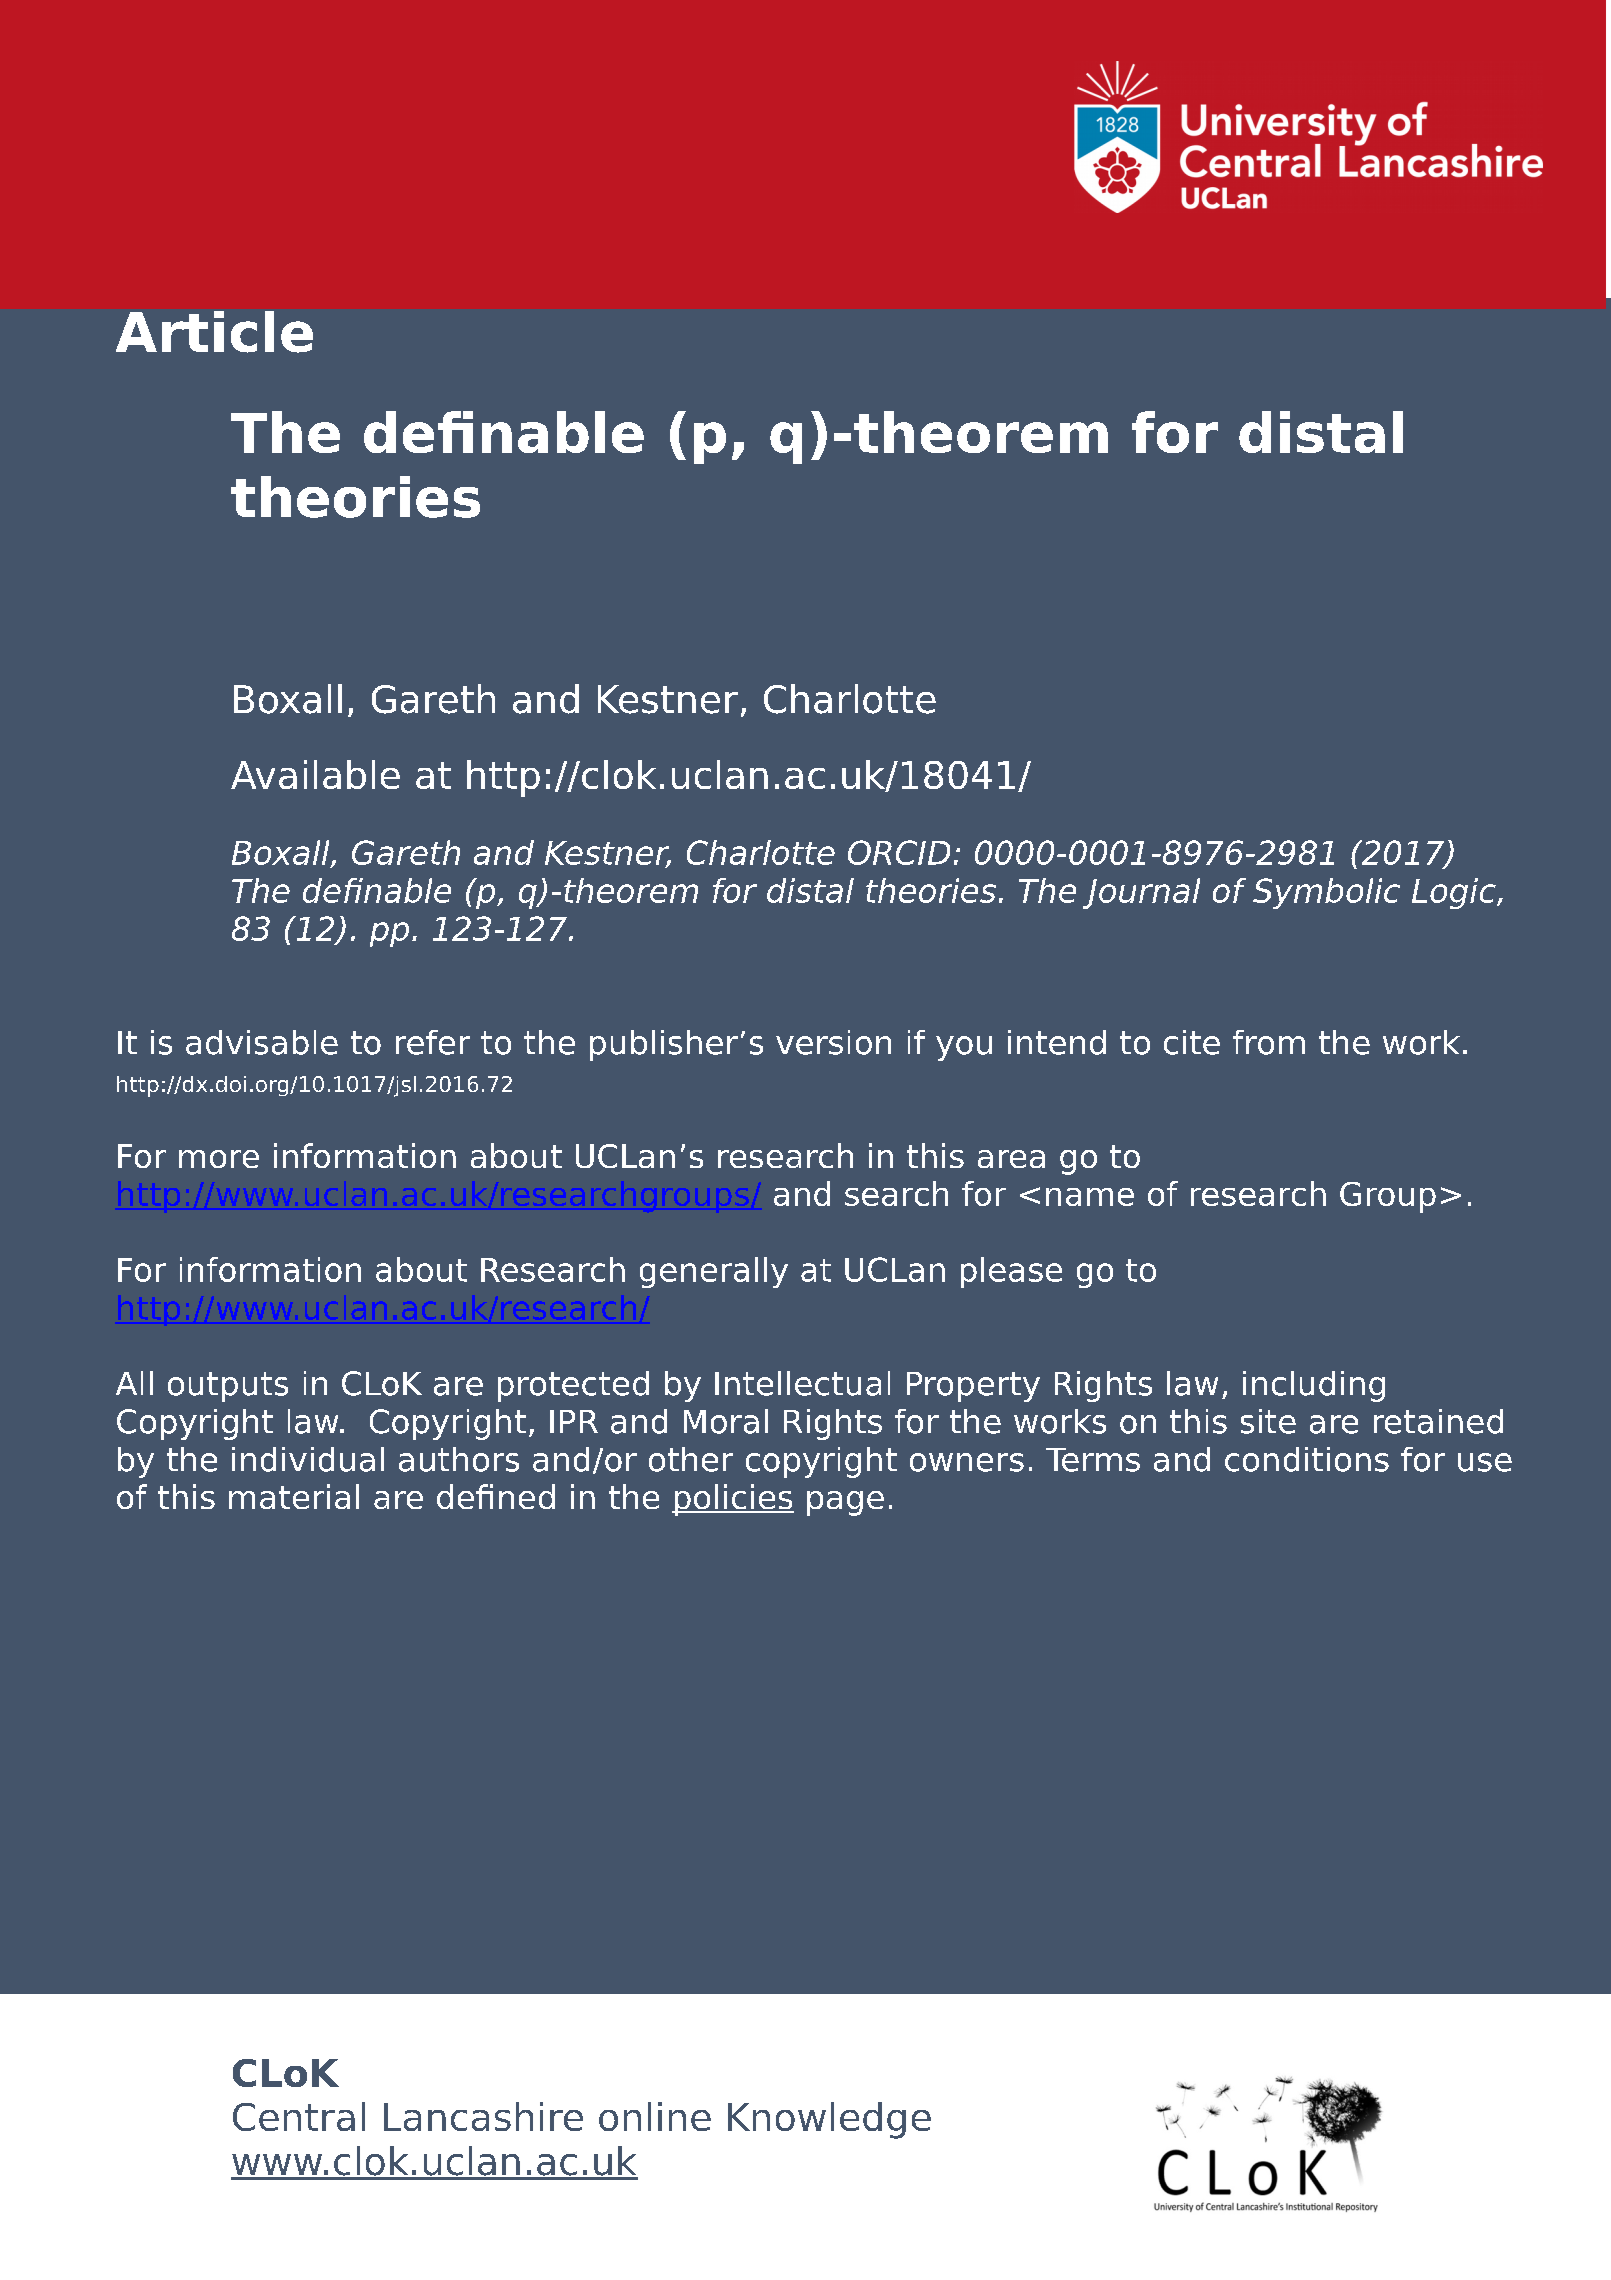 The height and width of the document is (2280, 1611). I want to click on version, so click(833, 1042).
